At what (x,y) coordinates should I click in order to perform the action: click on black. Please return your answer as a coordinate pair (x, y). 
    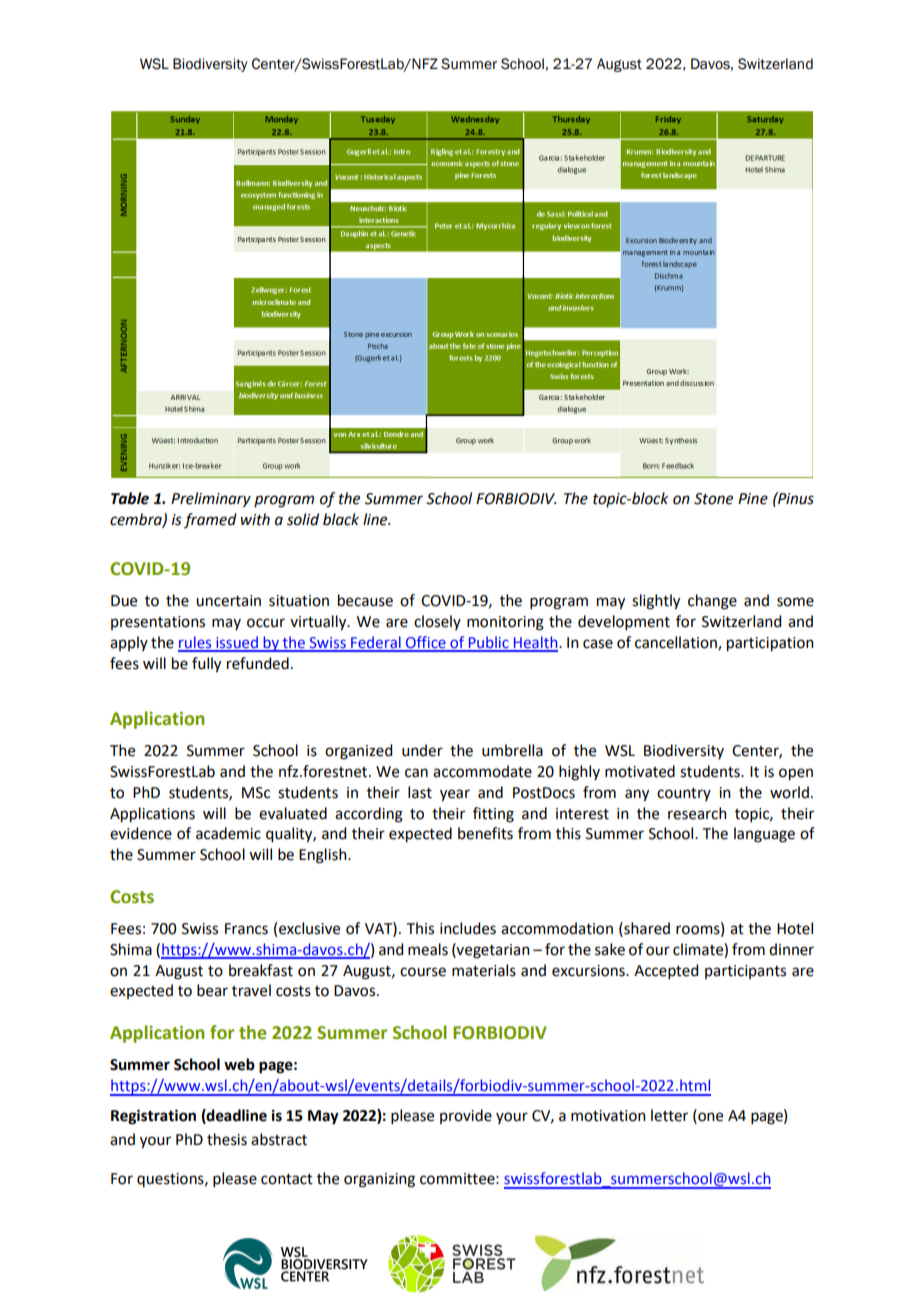
    Looking at the image, I should click on (341, 519).
